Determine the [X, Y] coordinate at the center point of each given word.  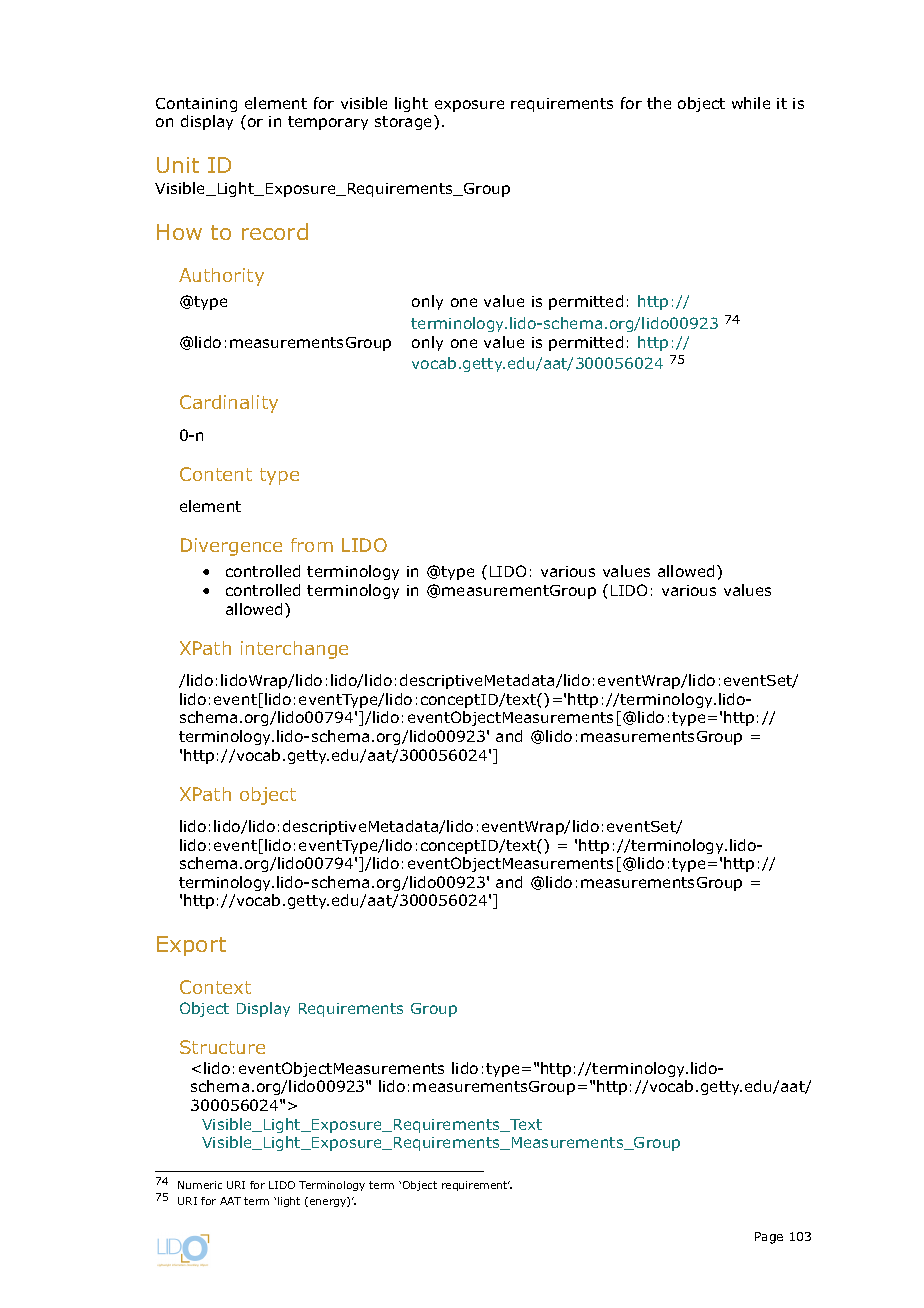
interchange [294, 650]
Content [216, 474]
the [659, 103]
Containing [196, 105]
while [751, 103]
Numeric [200, 1185]
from [312, 545]
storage [405, 122]
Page [769, 1238]
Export [191, 946]
